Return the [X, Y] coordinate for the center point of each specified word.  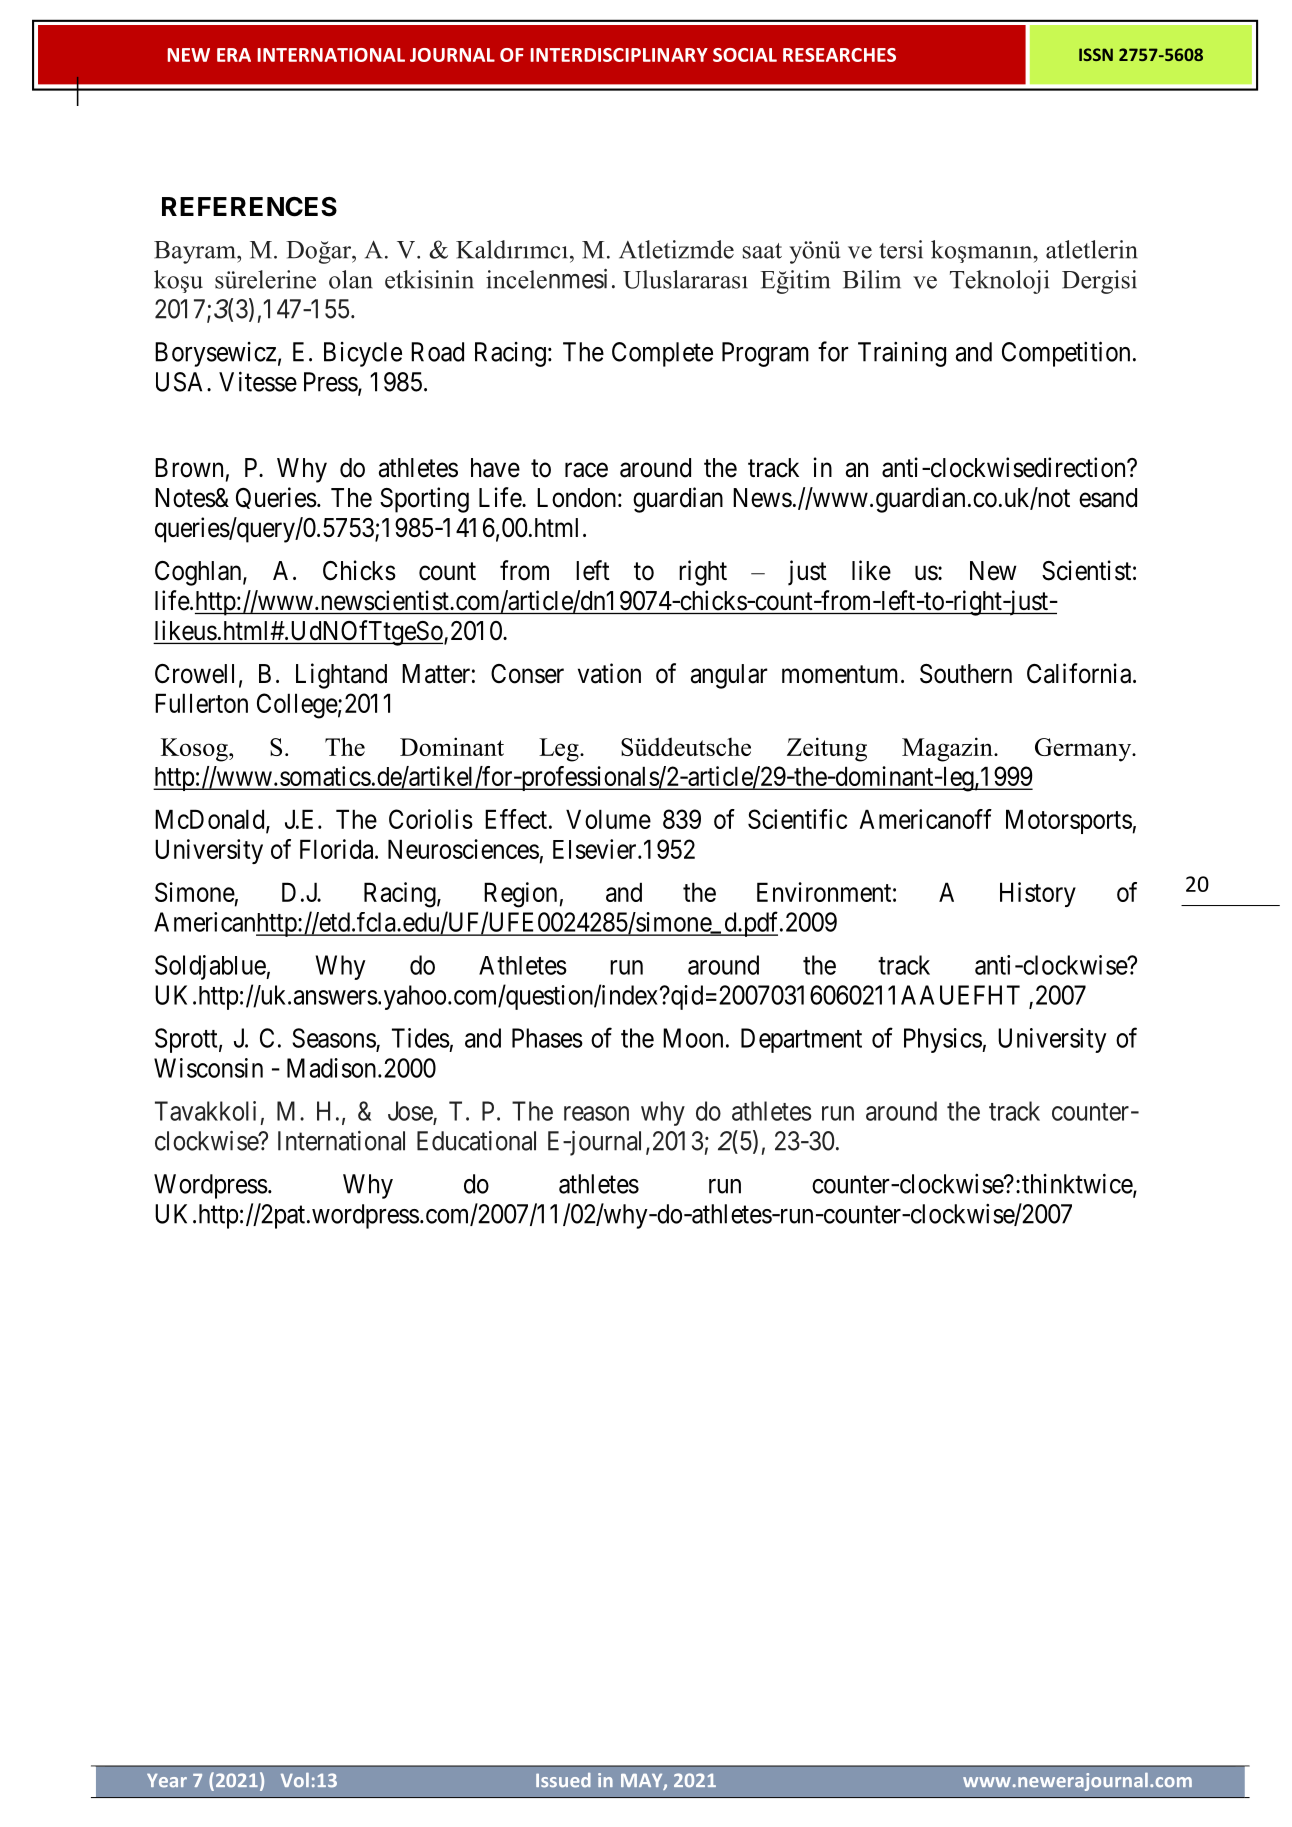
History [1038, 894]
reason [596, 1113]
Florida [338, 849]
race [586, 470]
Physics [943, 1040]
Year [167, 1781]
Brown [189, 468]
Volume [608, 819]
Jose [410, 1111]
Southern [966, 674]
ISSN [1096, 54]
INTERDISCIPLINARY [619, 55]
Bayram [196, 252]
